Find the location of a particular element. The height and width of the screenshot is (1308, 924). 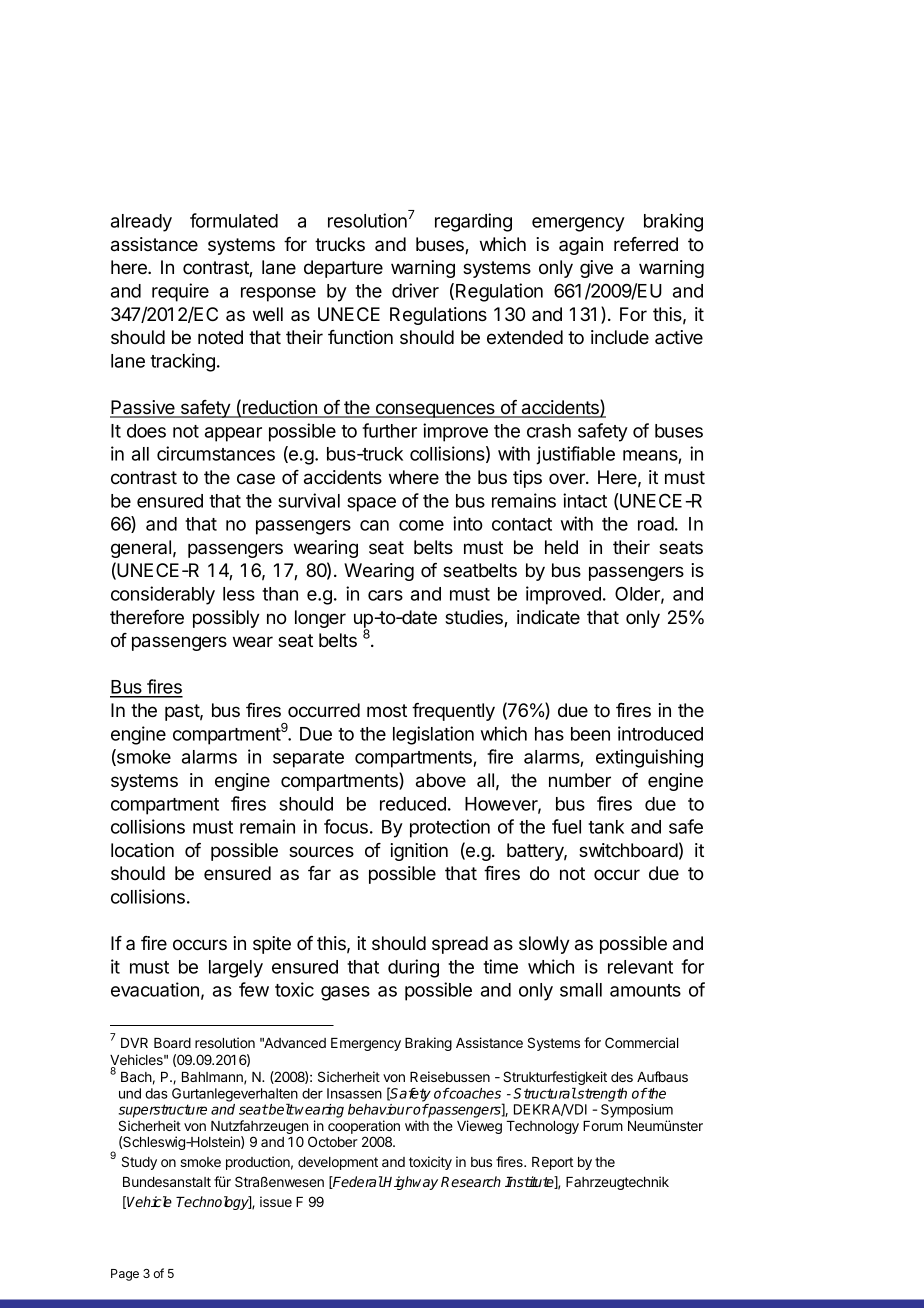

driver is located at coordinates (415, 290).
